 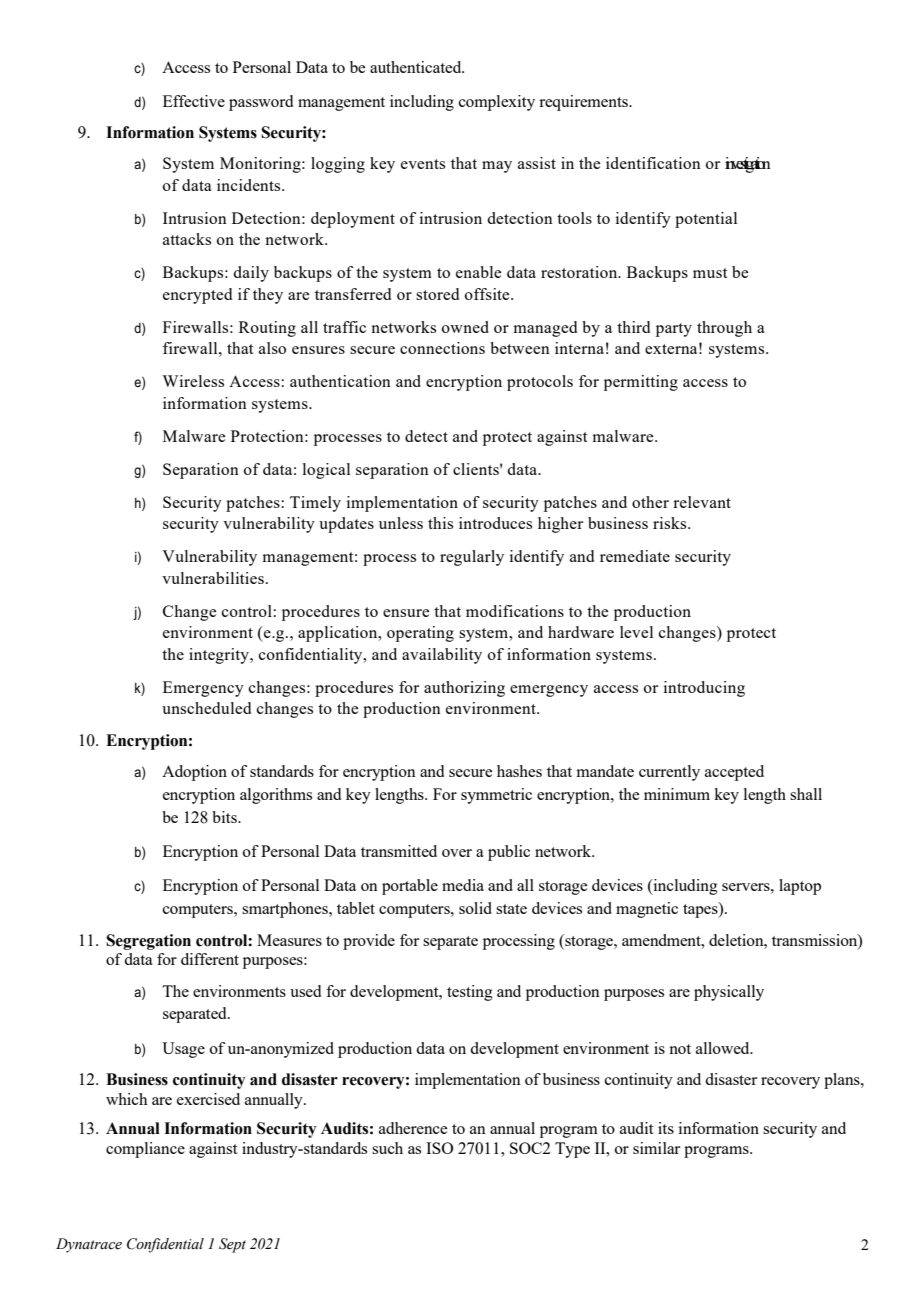 What do you see at coordinates (442, 656) in the document?
I see `availability` at bounding box center [442, 656].
